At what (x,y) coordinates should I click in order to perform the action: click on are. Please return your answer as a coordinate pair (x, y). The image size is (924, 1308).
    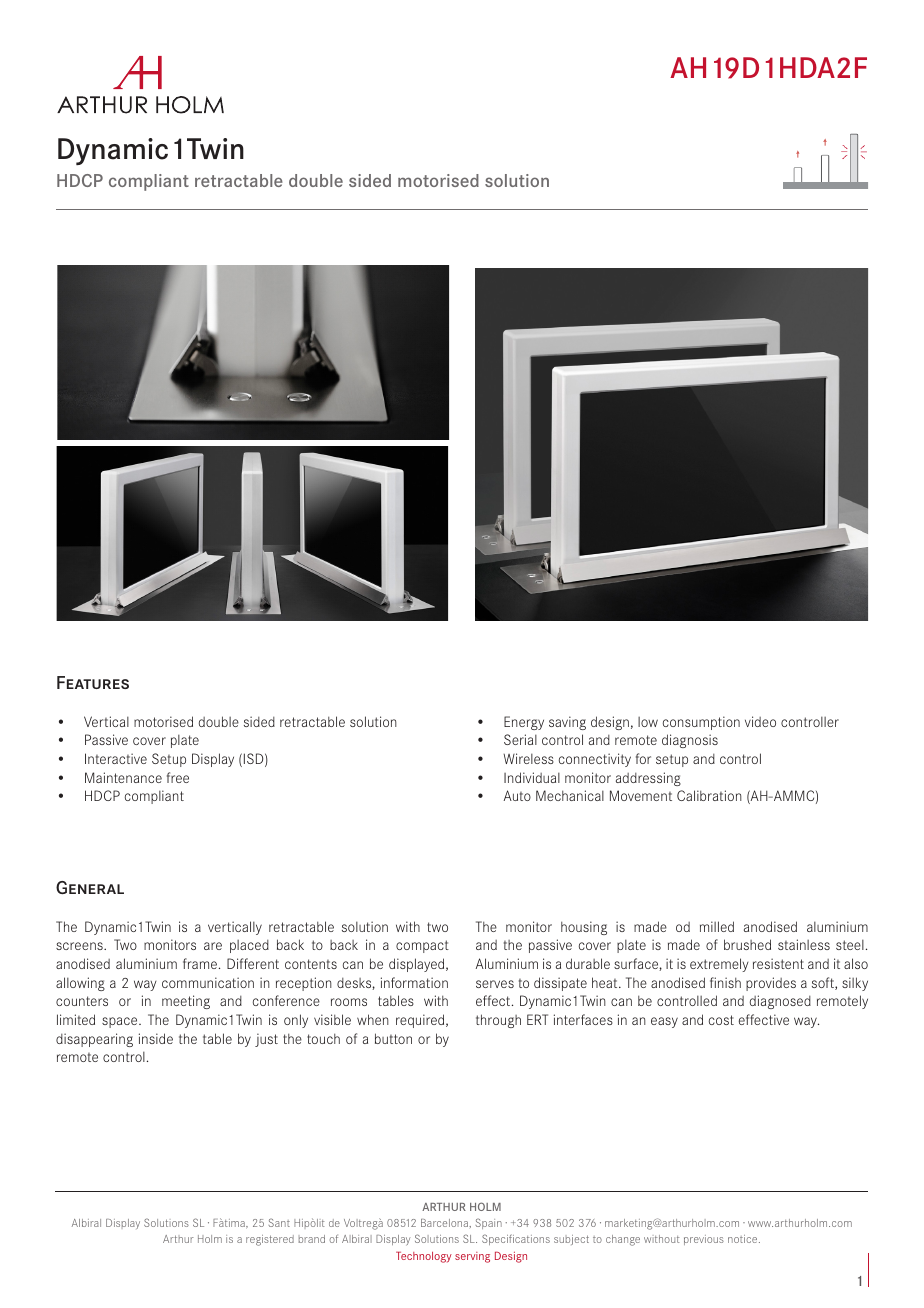
    Looking at the image, I should click on (213, 946).
